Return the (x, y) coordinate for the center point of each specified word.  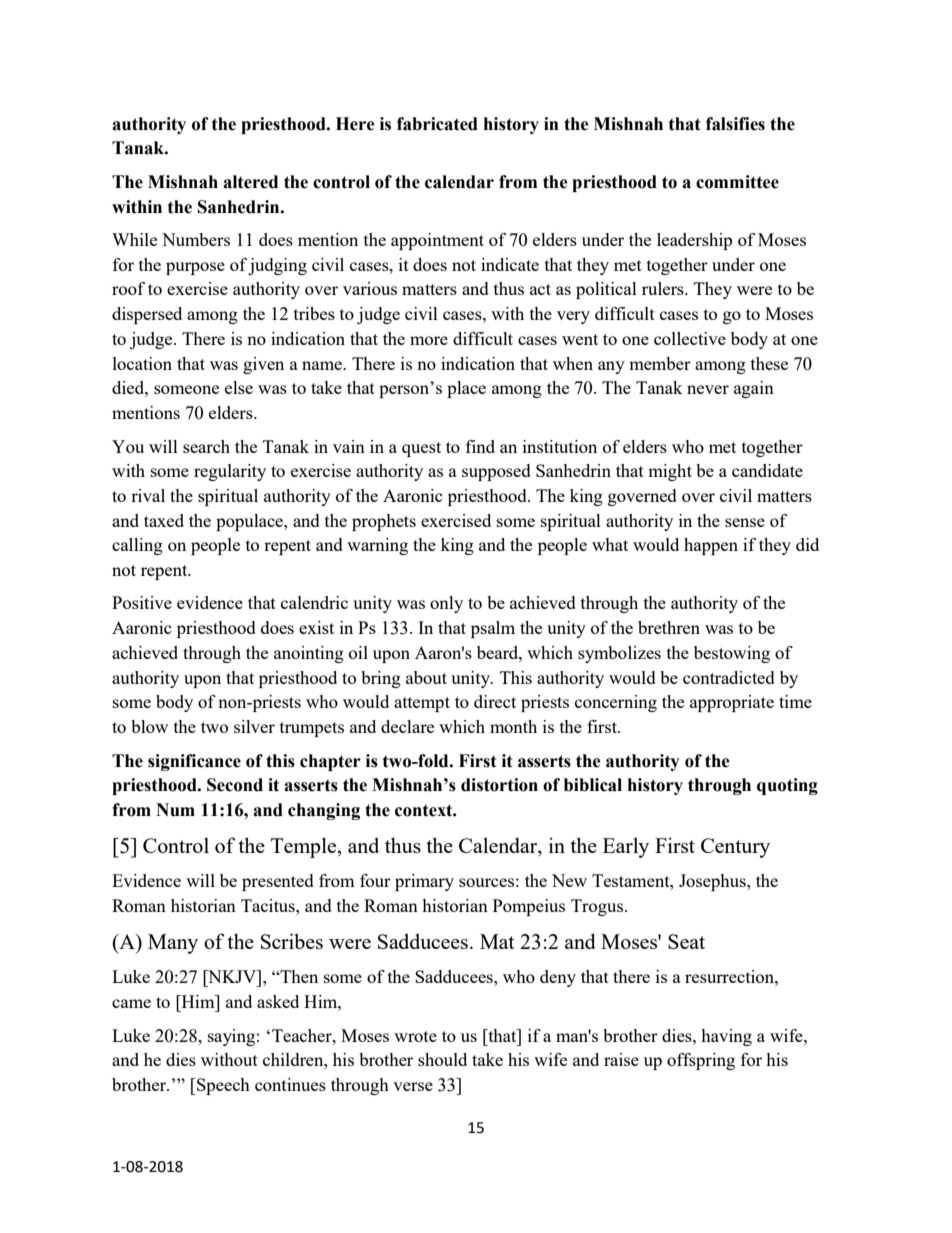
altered (250, 182)
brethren (669, 627)
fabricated (437, 124)
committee (737, 182)
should (442, 1059)
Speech (222, 1086)
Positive (142, 602)
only (446, 604)
